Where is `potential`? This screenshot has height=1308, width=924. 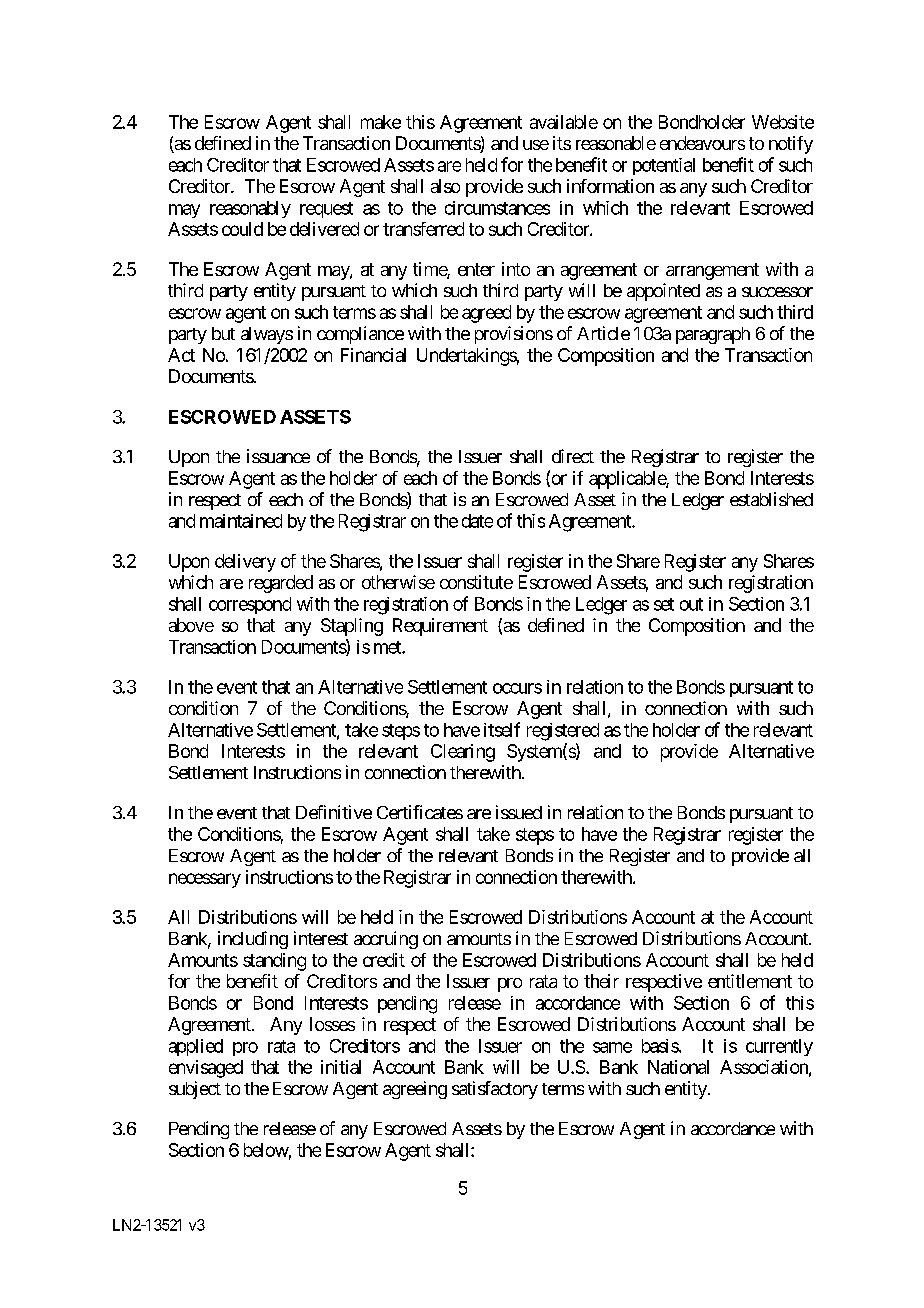 potential is located at coordinates (664, 166).
